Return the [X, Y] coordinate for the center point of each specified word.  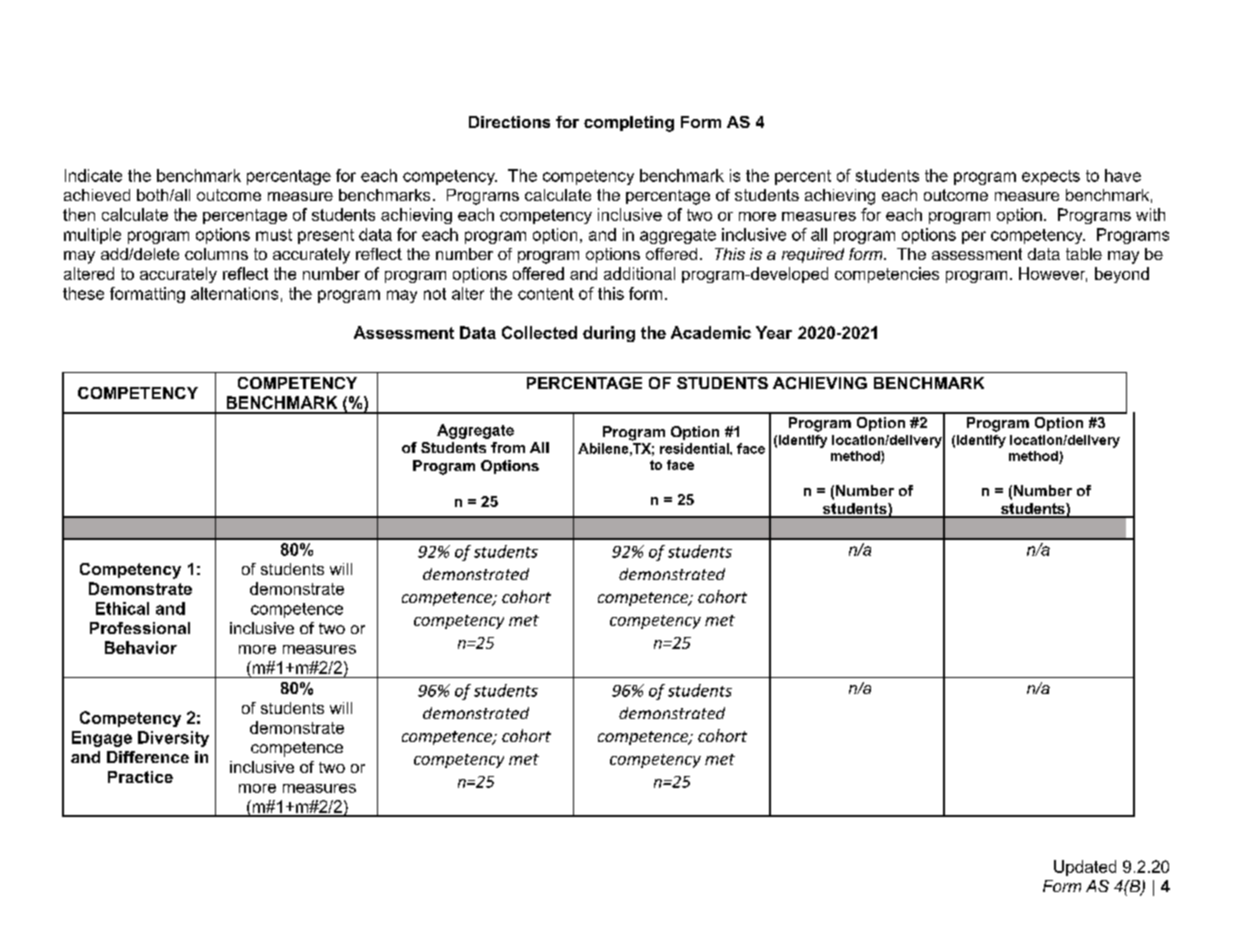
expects [1051, 177]
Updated [1085, 868]
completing [629, 124]
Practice [140, 777]
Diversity [173, 739]
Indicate [93, 175]
